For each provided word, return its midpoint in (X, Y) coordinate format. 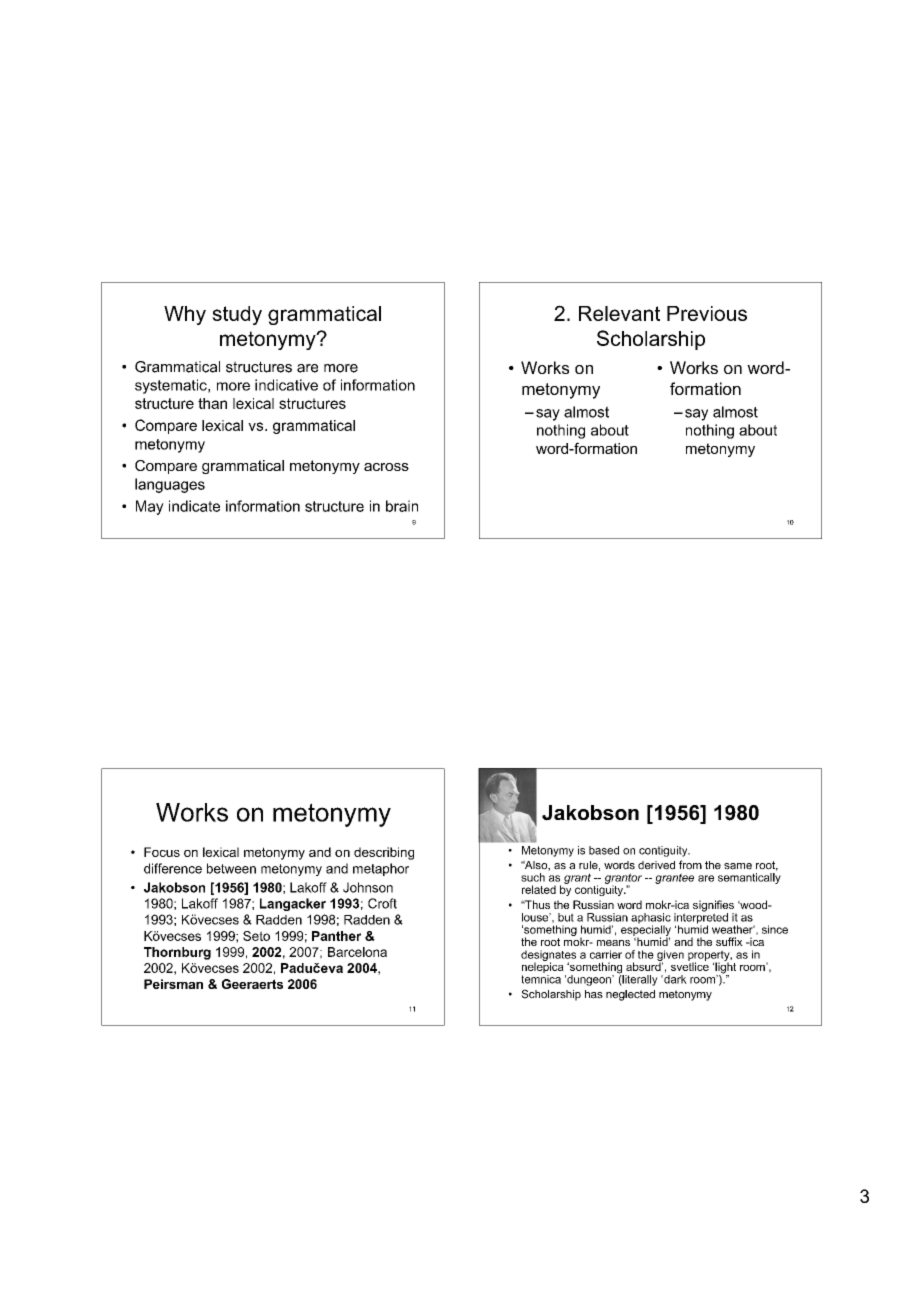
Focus (162, 852)
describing (384, 853)
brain (402, 506)
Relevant (619, 313)
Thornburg (177, 953)
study (237, 315)
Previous (707, 313)
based (604, 850)
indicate (194, 506)
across (386, 467)
